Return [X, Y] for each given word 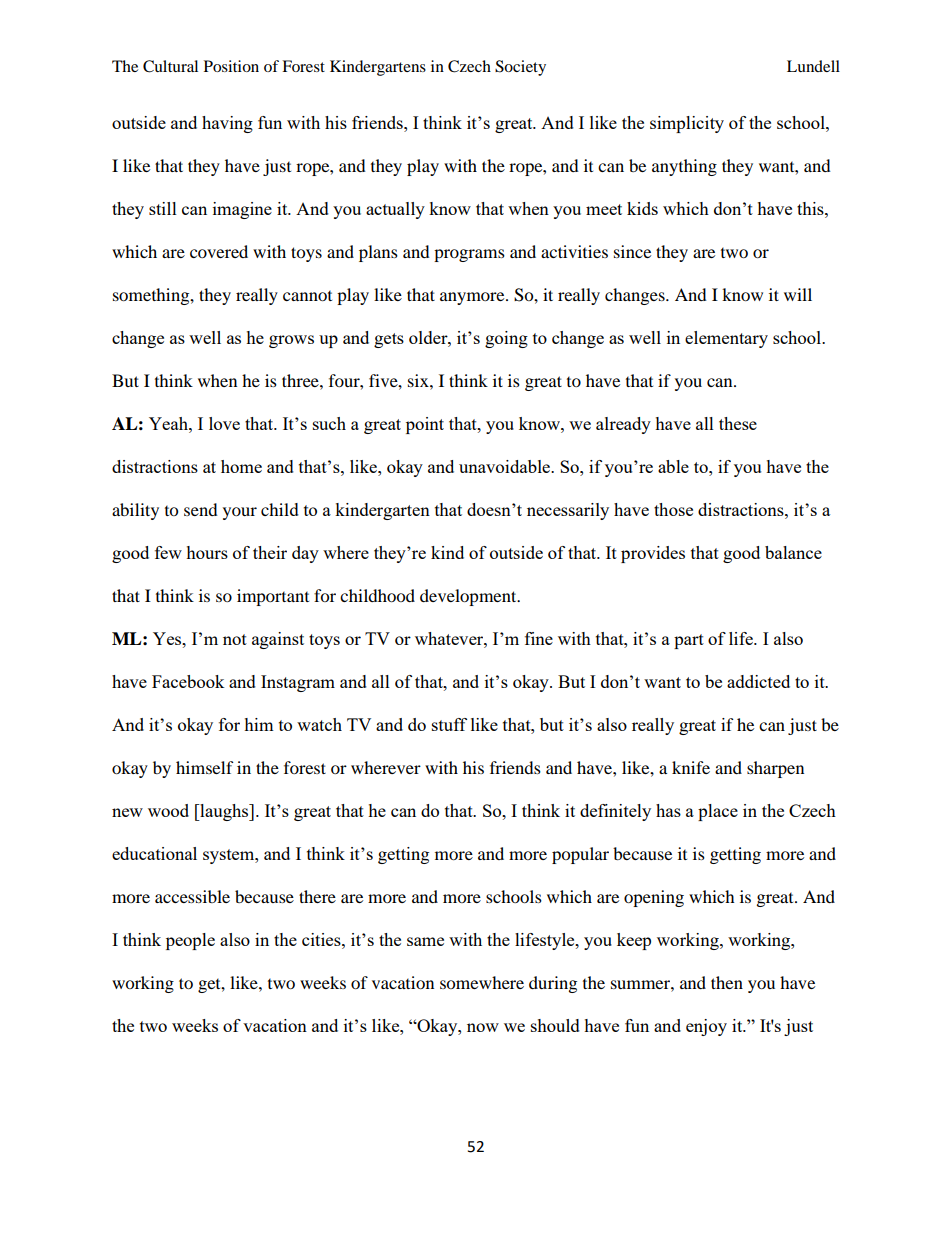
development [469, 597]
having [227, 124]
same [425, 941]
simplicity [687, 124]
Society [520, 68]
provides [653, 554]
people [190, 941]
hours [207, 552]
